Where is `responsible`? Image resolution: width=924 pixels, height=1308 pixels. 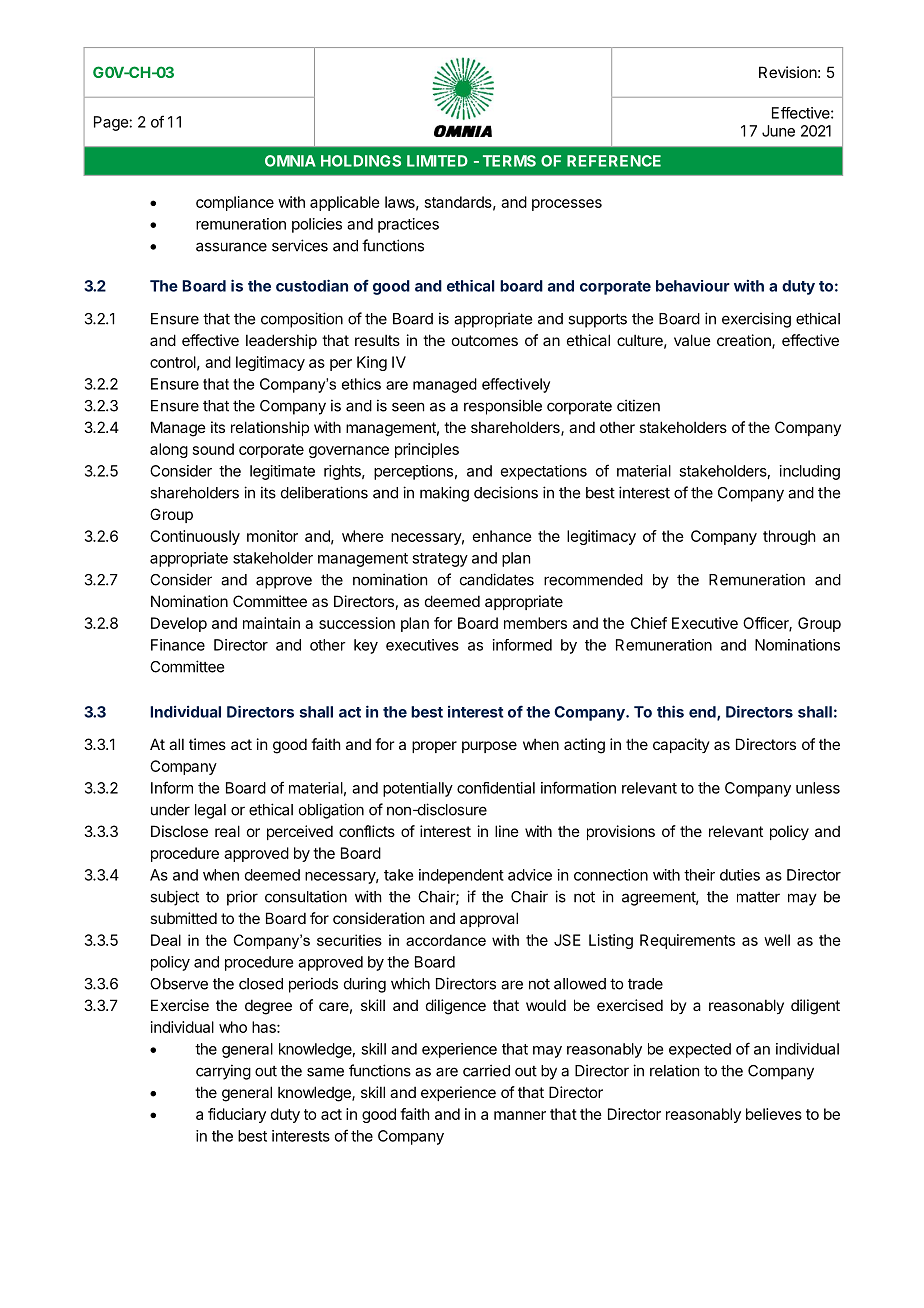 responsible is located at coordinates (503, 407).
